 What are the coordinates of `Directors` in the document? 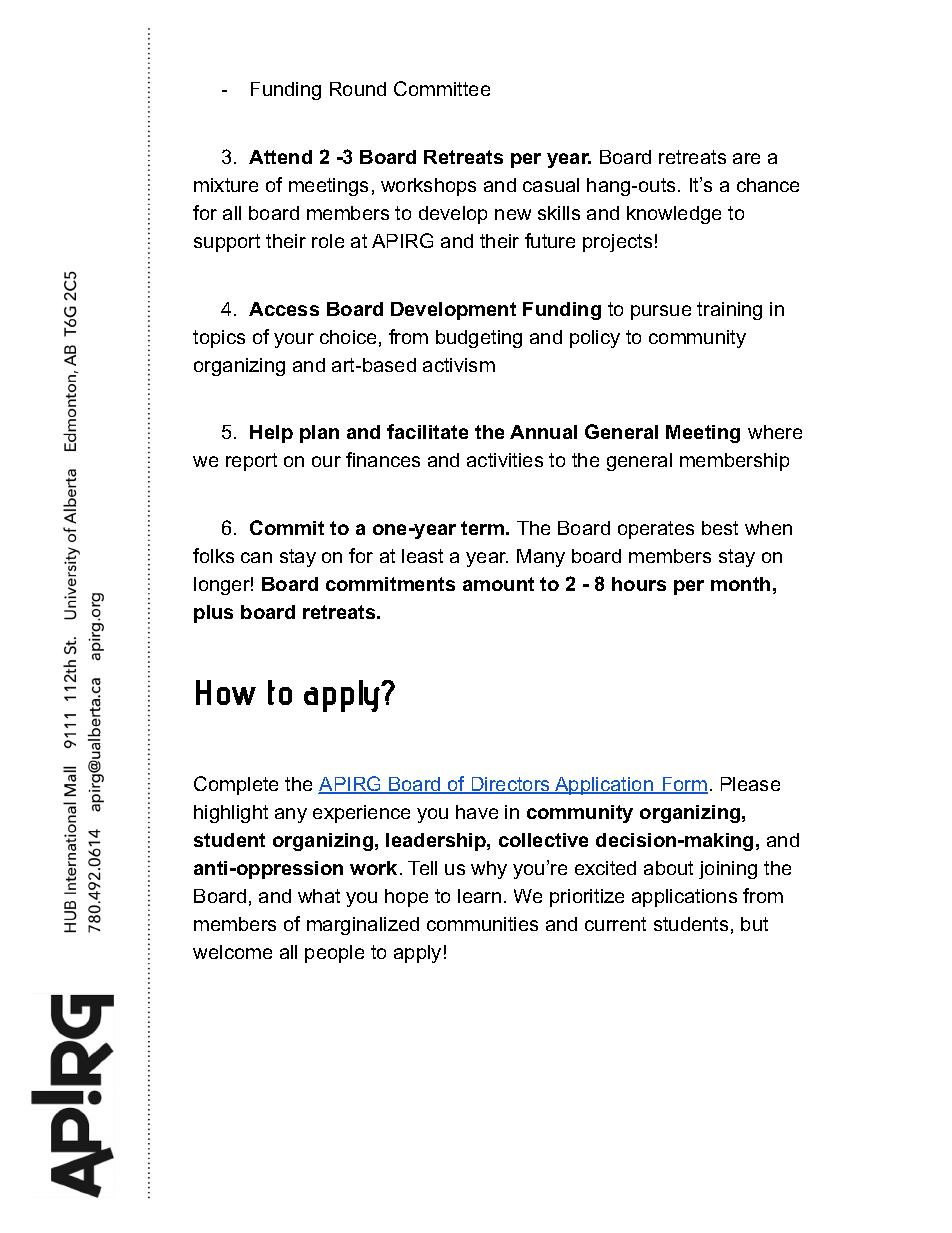 It's located at (511, 785).
